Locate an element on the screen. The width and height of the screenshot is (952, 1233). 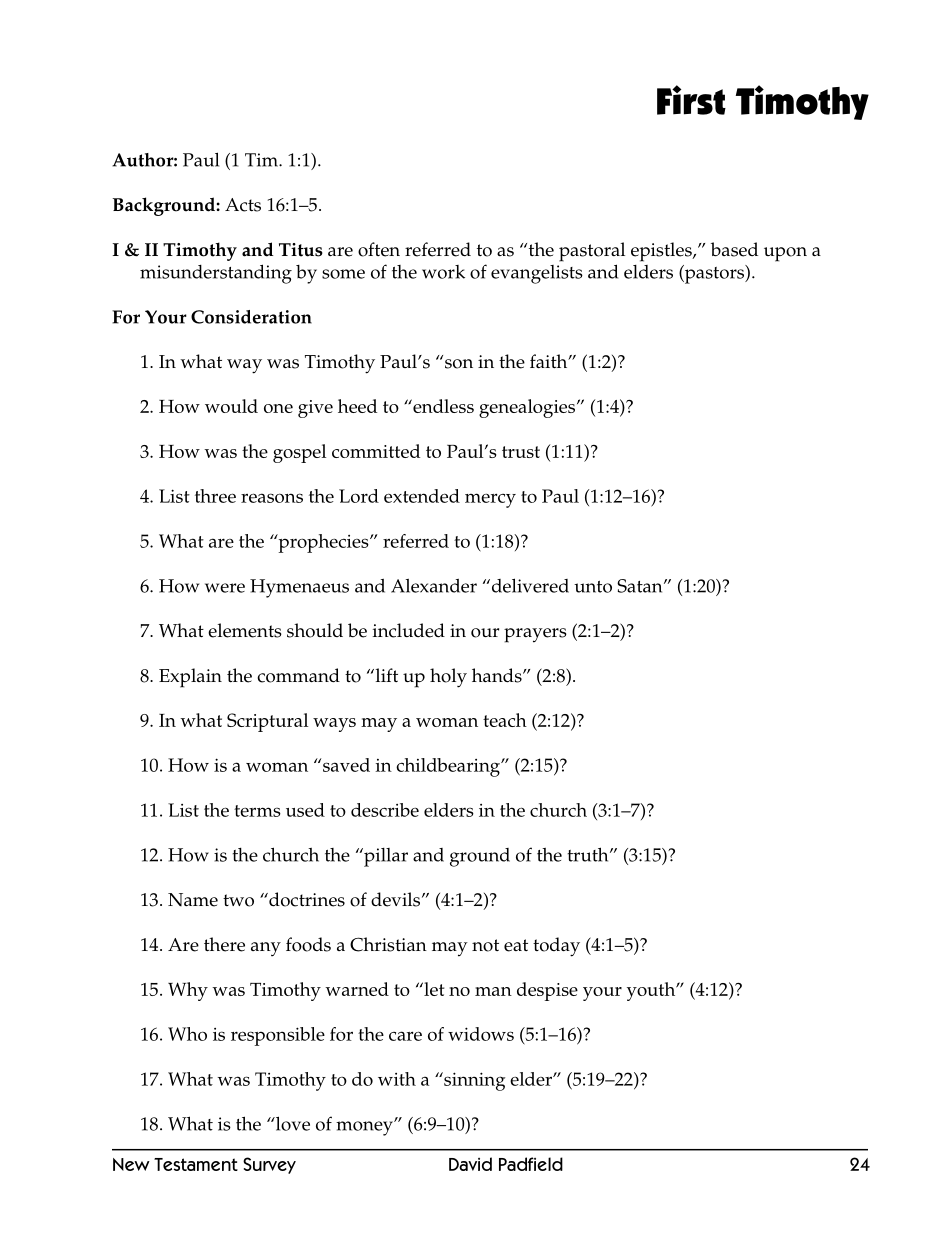
unto is located at coordinates (593, 587).
